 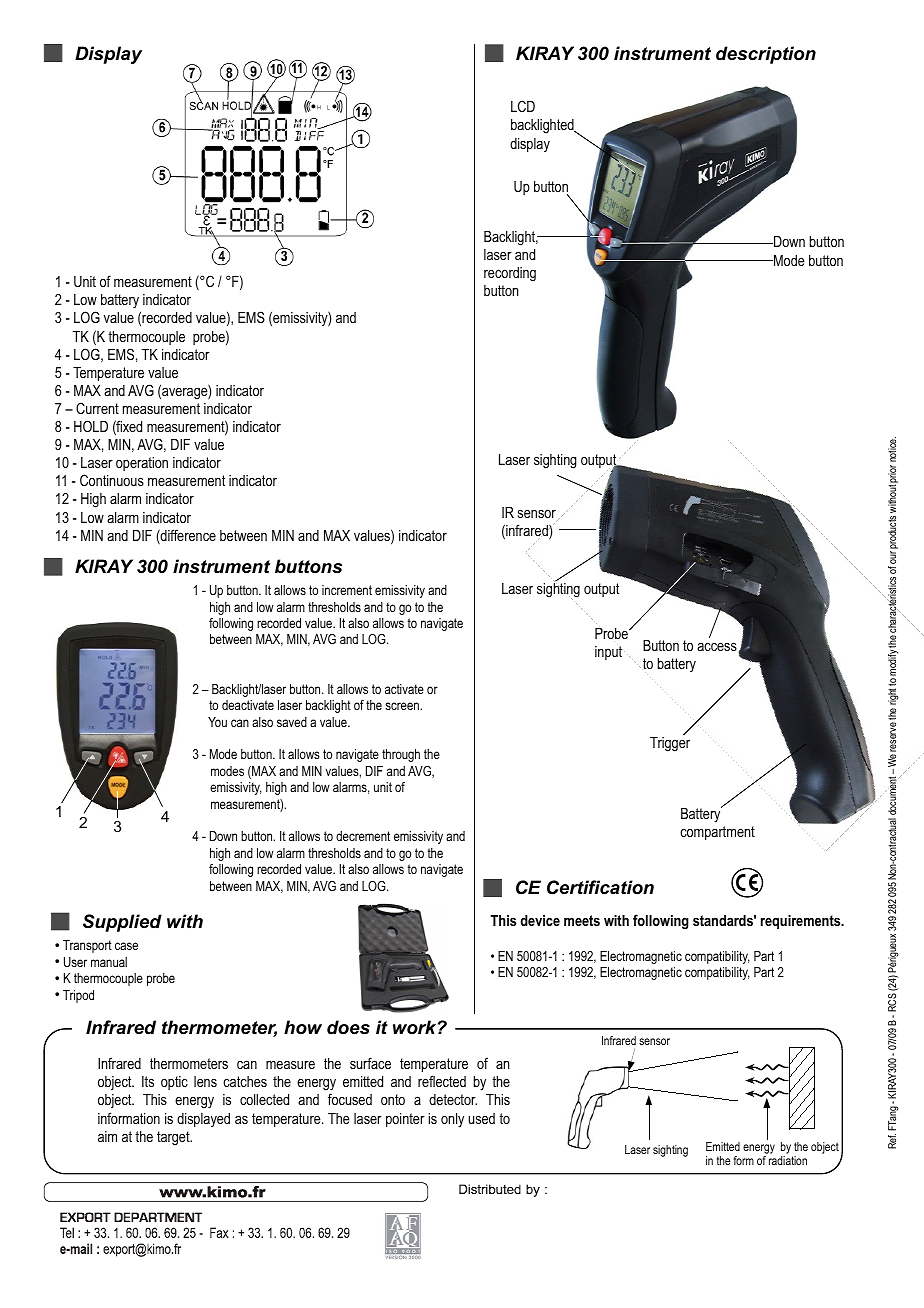 What do you see at coordinates (718, 647) in the screenshot?
I see `access` at bounding box center [718, 647].
